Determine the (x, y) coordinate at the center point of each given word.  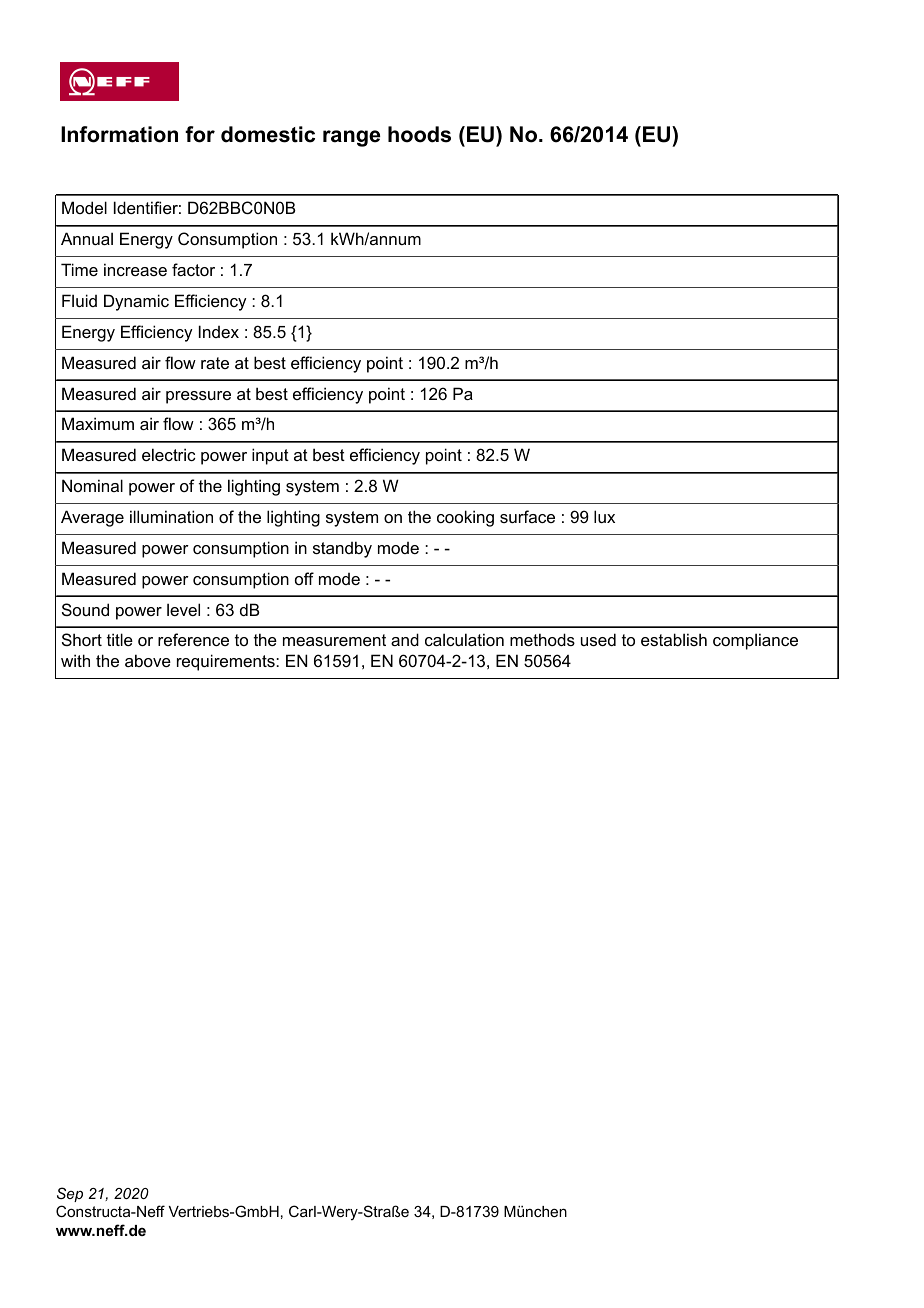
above (148, 660)
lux (604, 516)
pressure (198, 397)
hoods (419, 134)
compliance (755, 641)
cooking (465, 518)
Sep (70, 1194)
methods (542, 639)
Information (119, 134)
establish (674, 639)
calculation (464, 639)
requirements (227, 662)
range (351, 138)
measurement (334, 640)
